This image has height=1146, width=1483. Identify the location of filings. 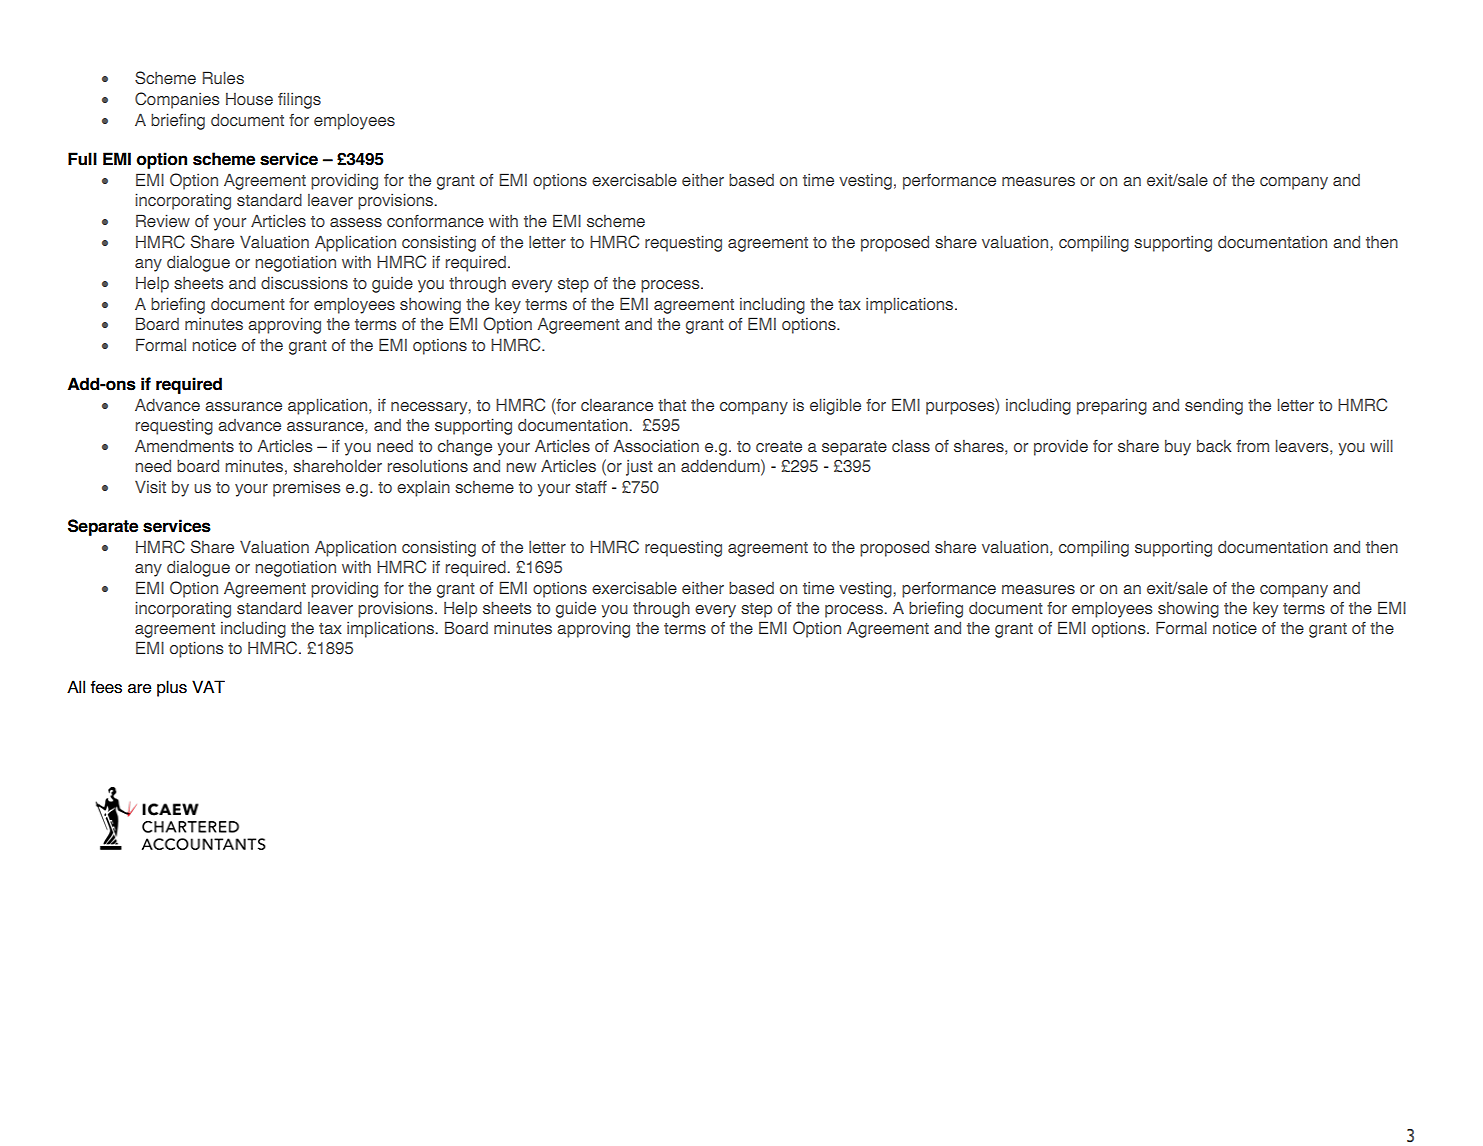
(299, 100).
